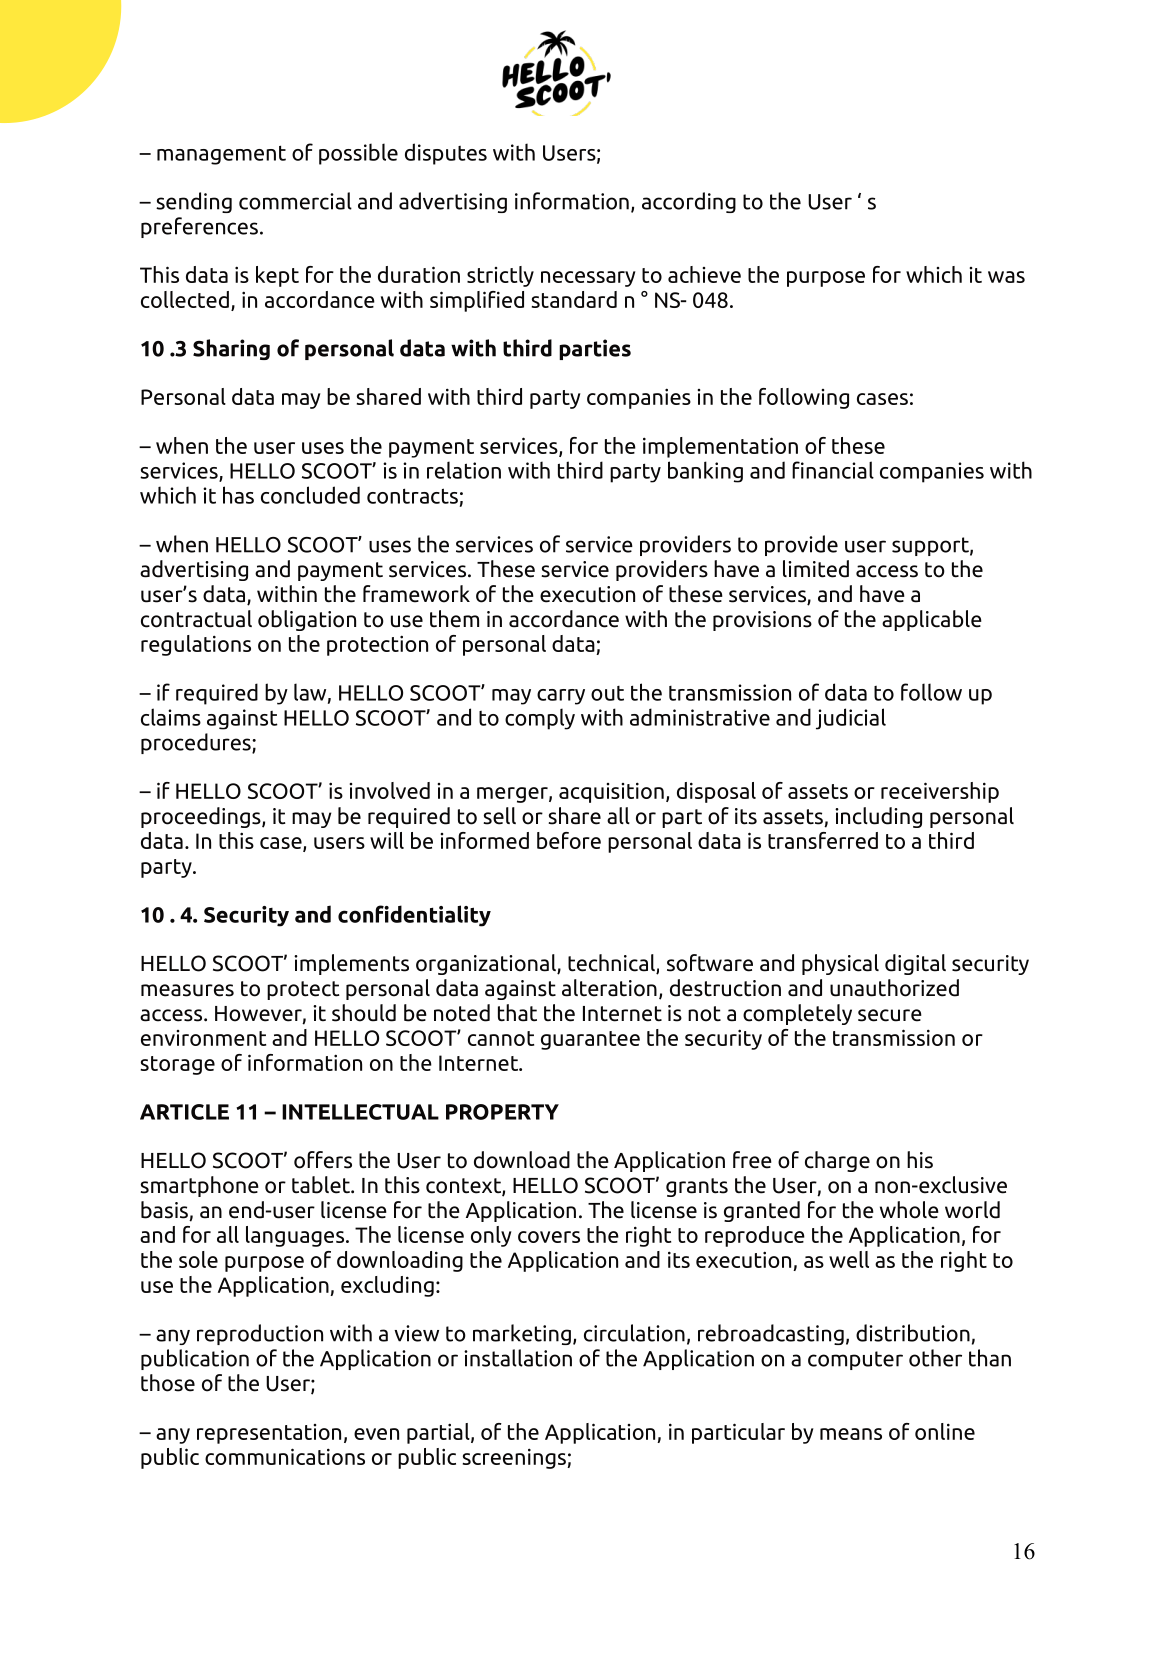 This image has width=1175, height=1661. What do you see at coordinates (203, 1038) in the image?
I see `environment` at bounding box center [203, 1038].
